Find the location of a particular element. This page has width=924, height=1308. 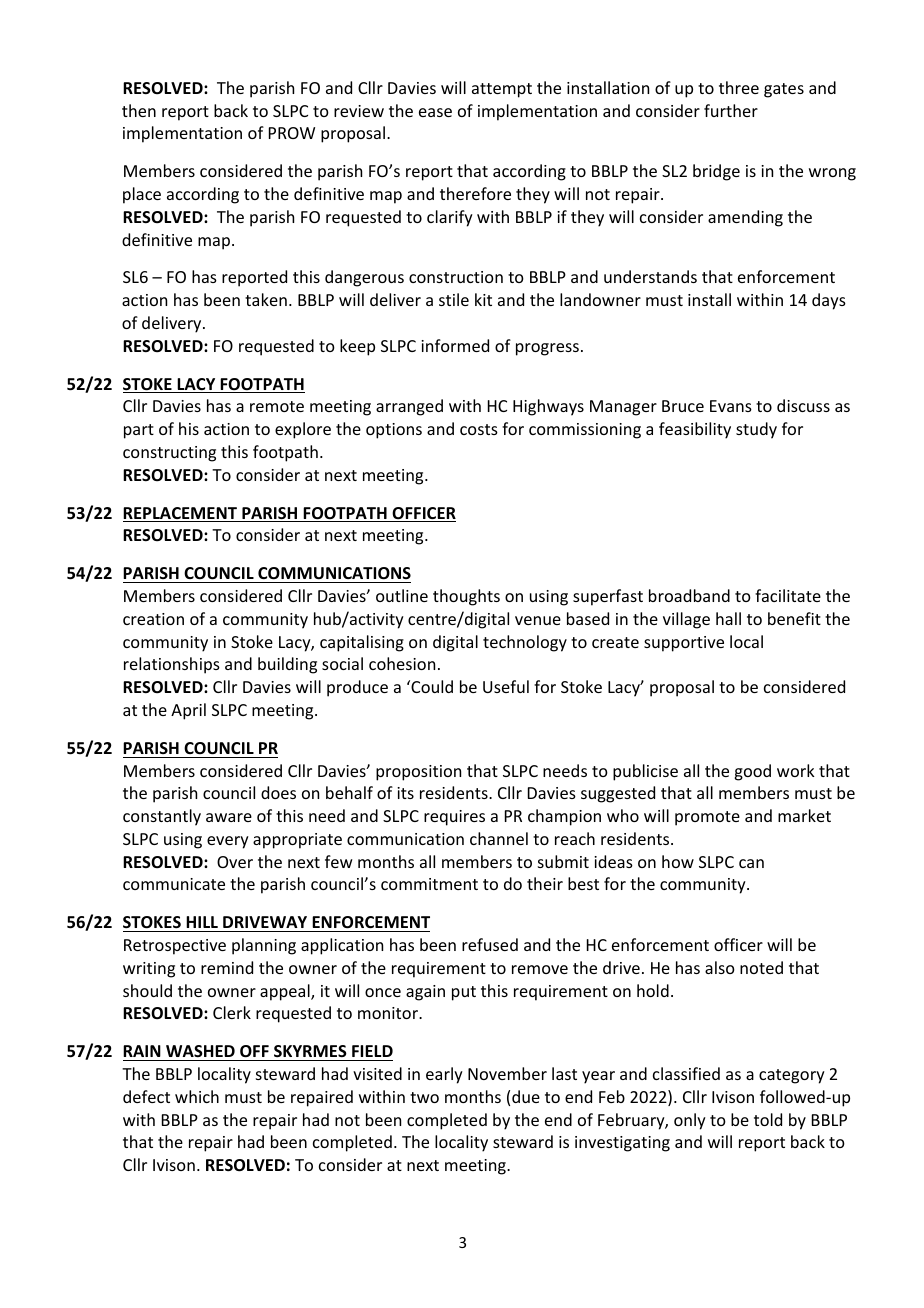

PROW is located at coordinates (292, 133).
